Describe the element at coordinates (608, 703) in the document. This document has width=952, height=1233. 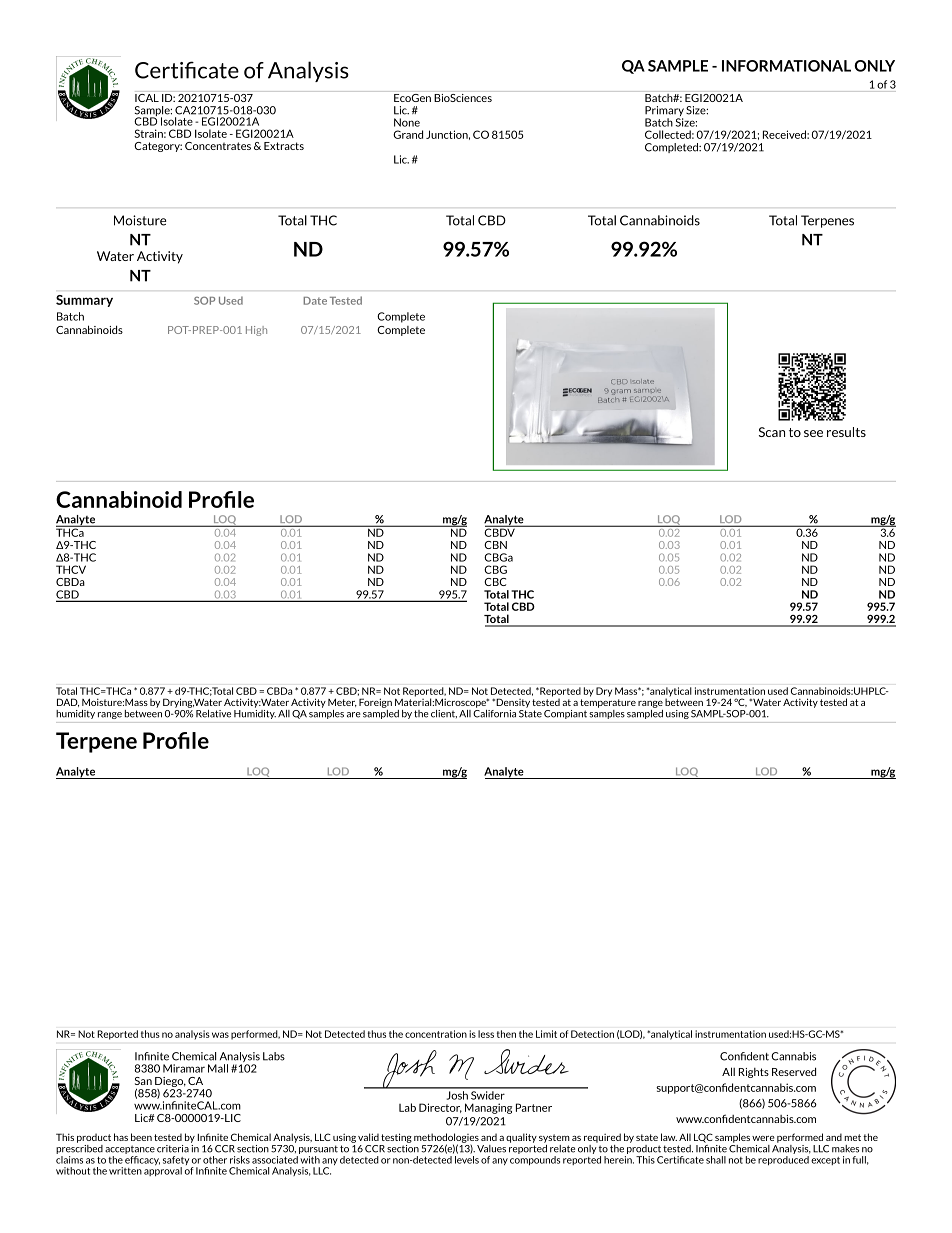
I see `temperature` at that location.
